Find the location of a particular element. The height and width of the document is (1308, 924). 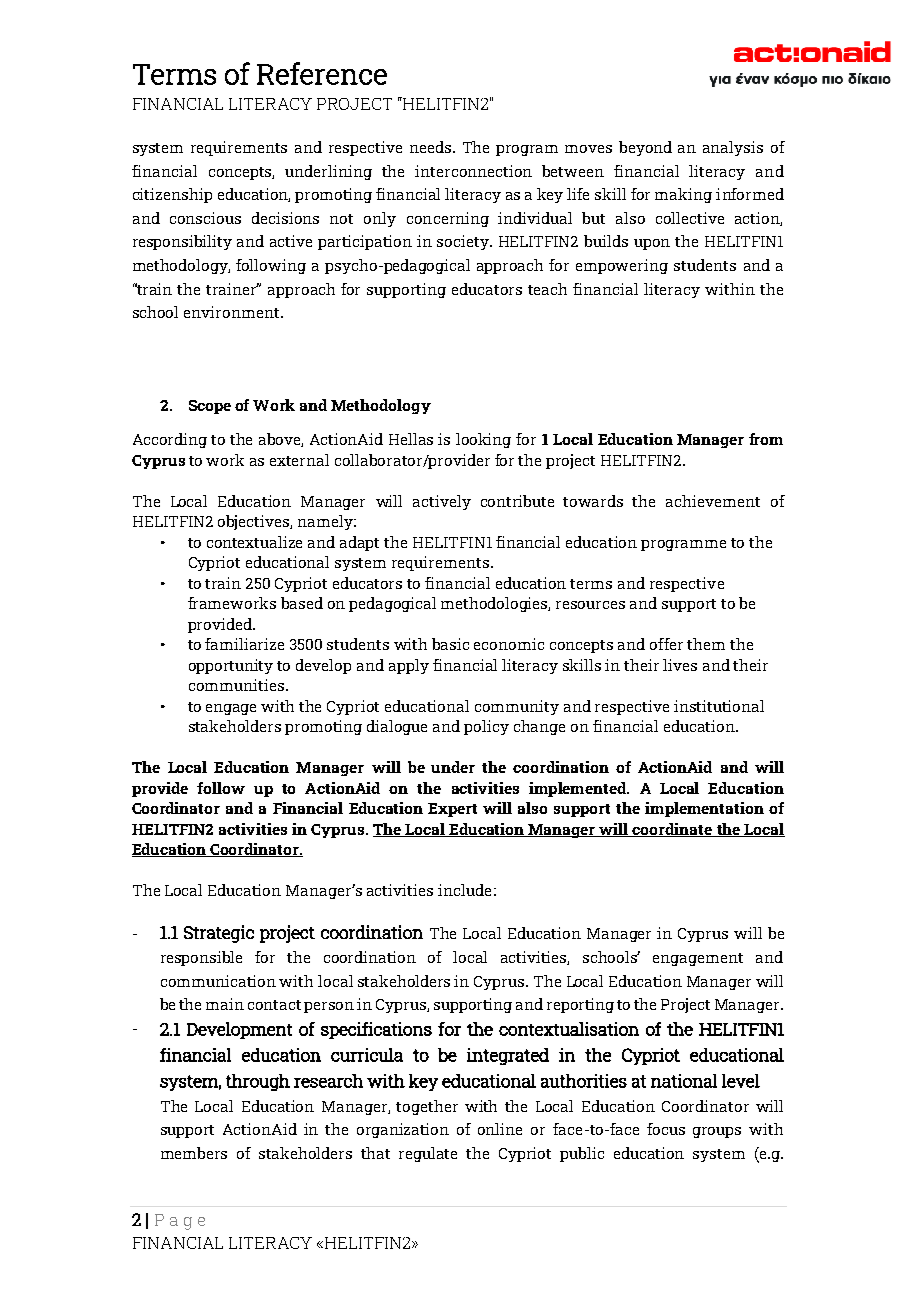

analysis is located at coordinates (733, 148).
